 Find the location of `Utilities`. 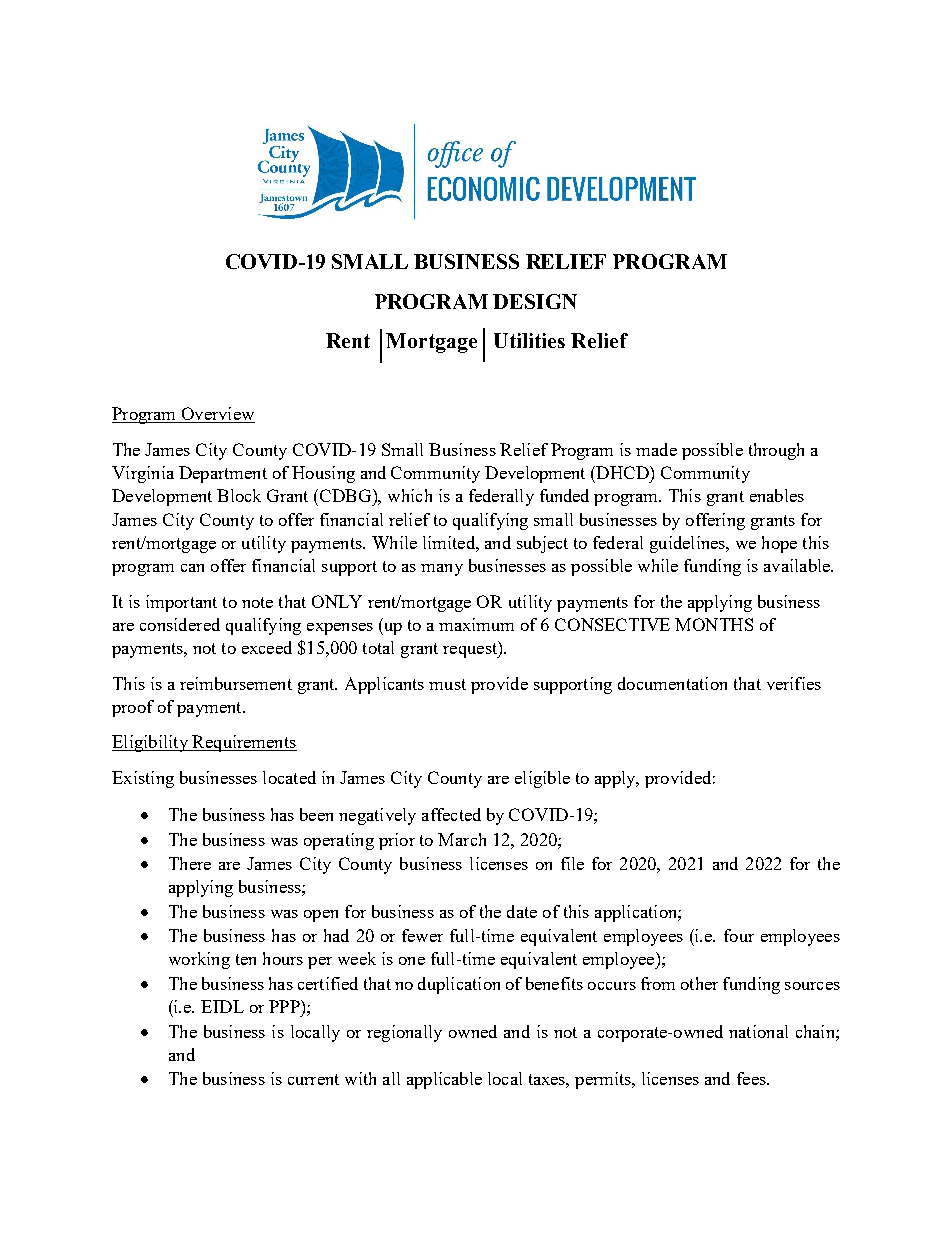

Utilities is located at coordinates (529, 340).
